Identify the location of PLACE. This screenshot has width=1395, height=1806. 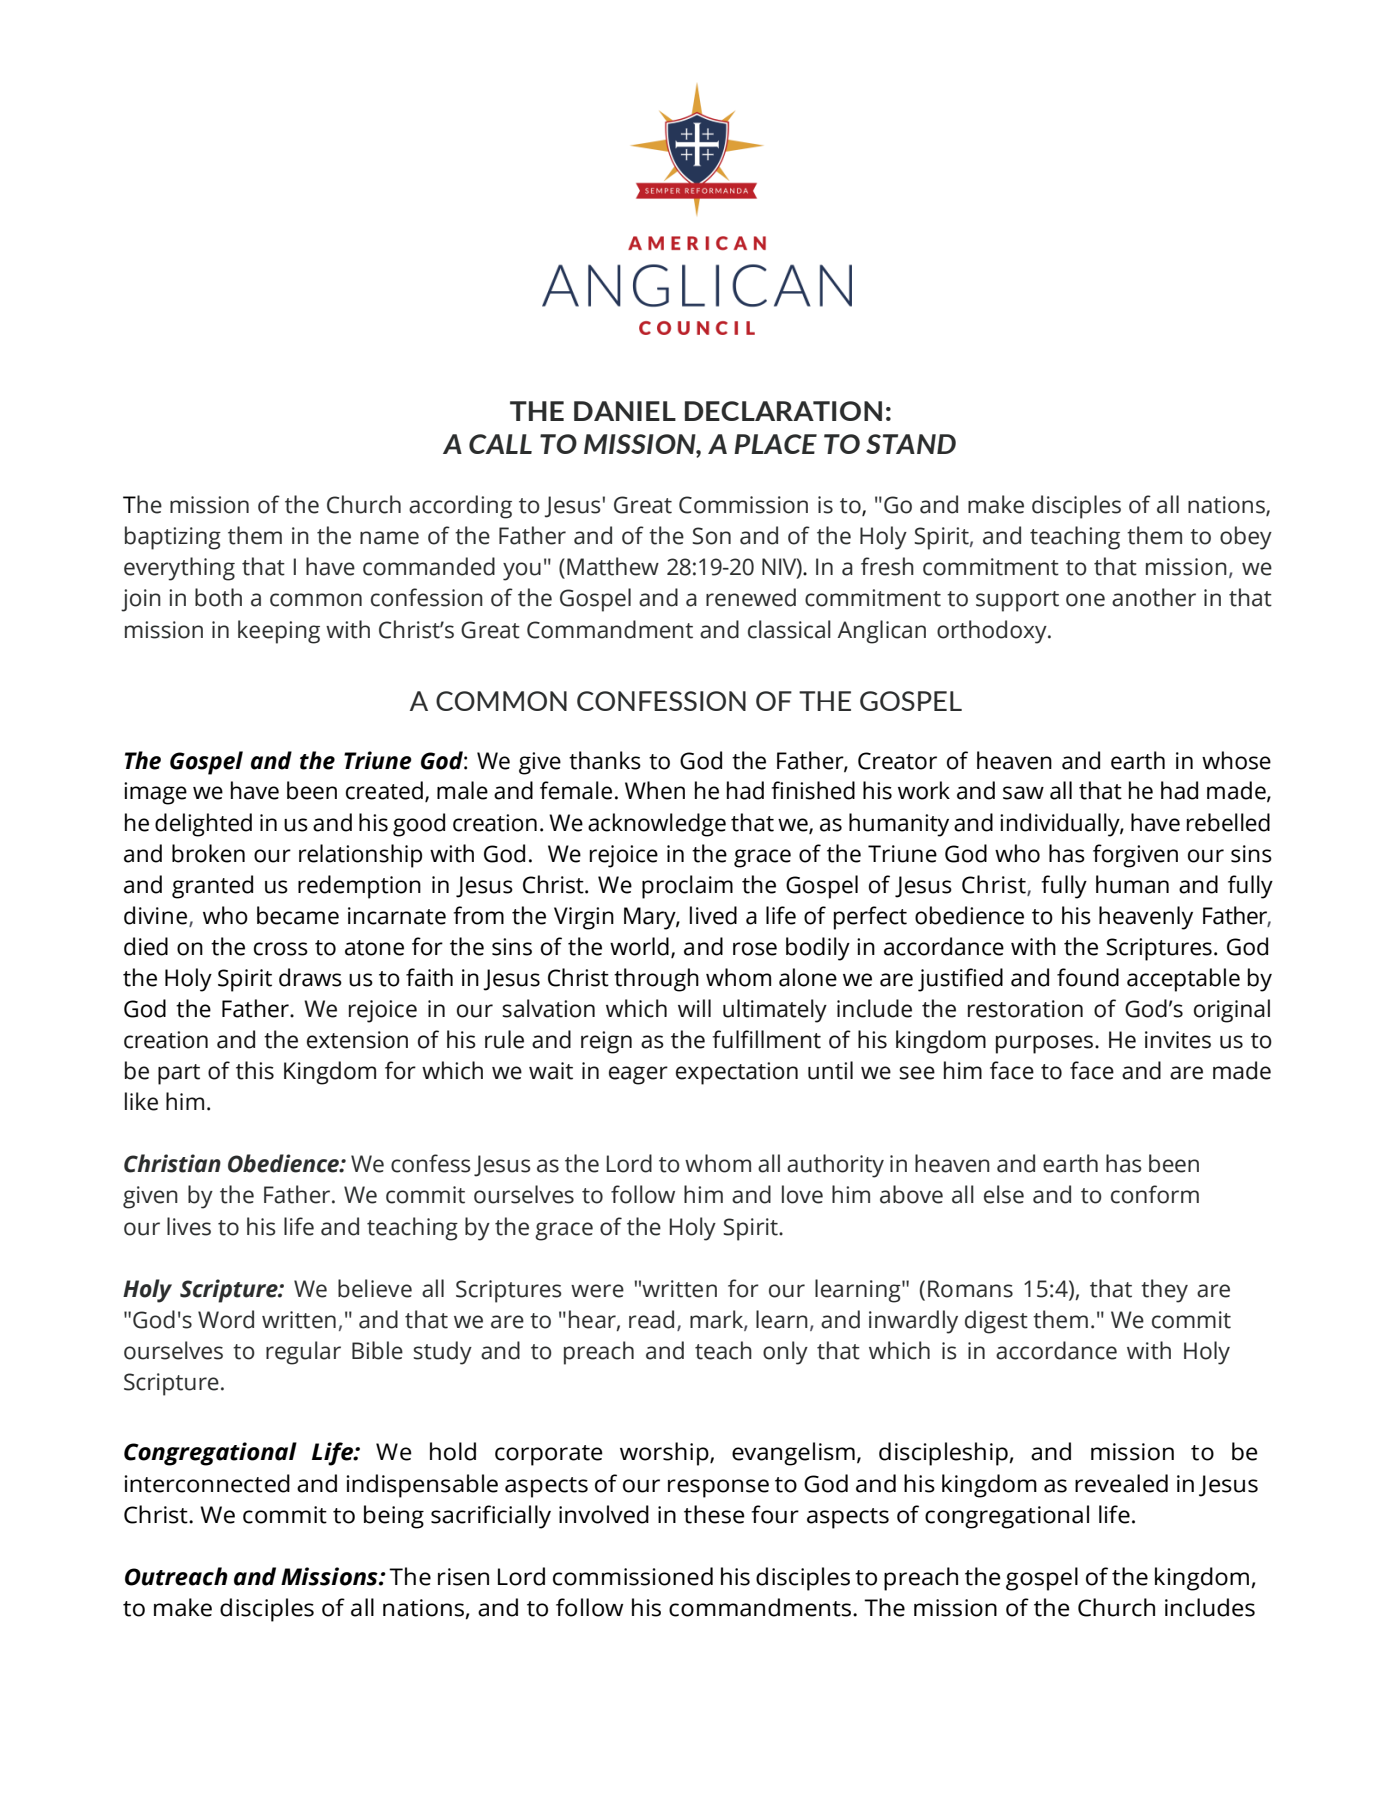
(775, 444).
